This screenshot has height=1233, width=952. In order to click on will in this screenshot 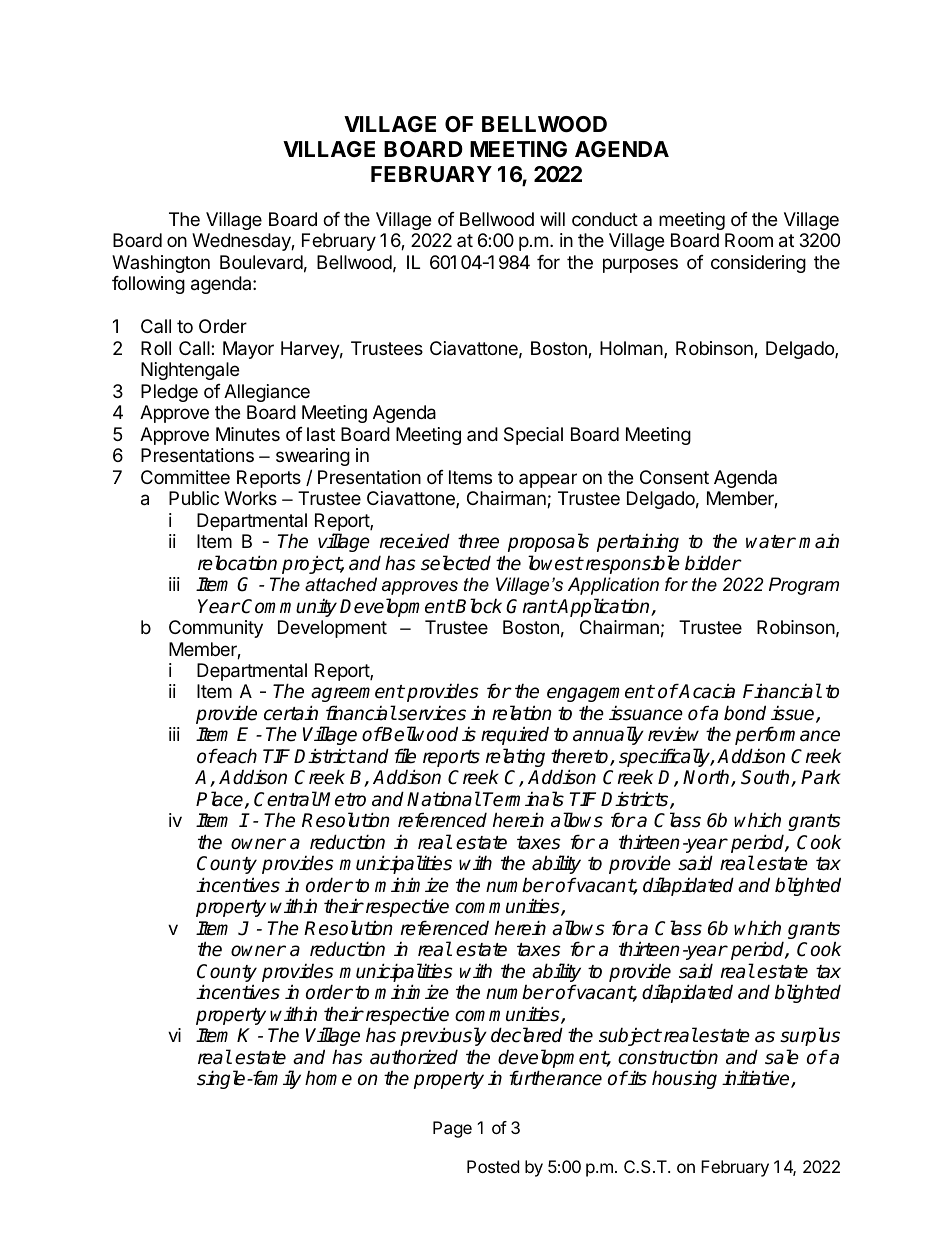, I will do `click(552, 219)`.
